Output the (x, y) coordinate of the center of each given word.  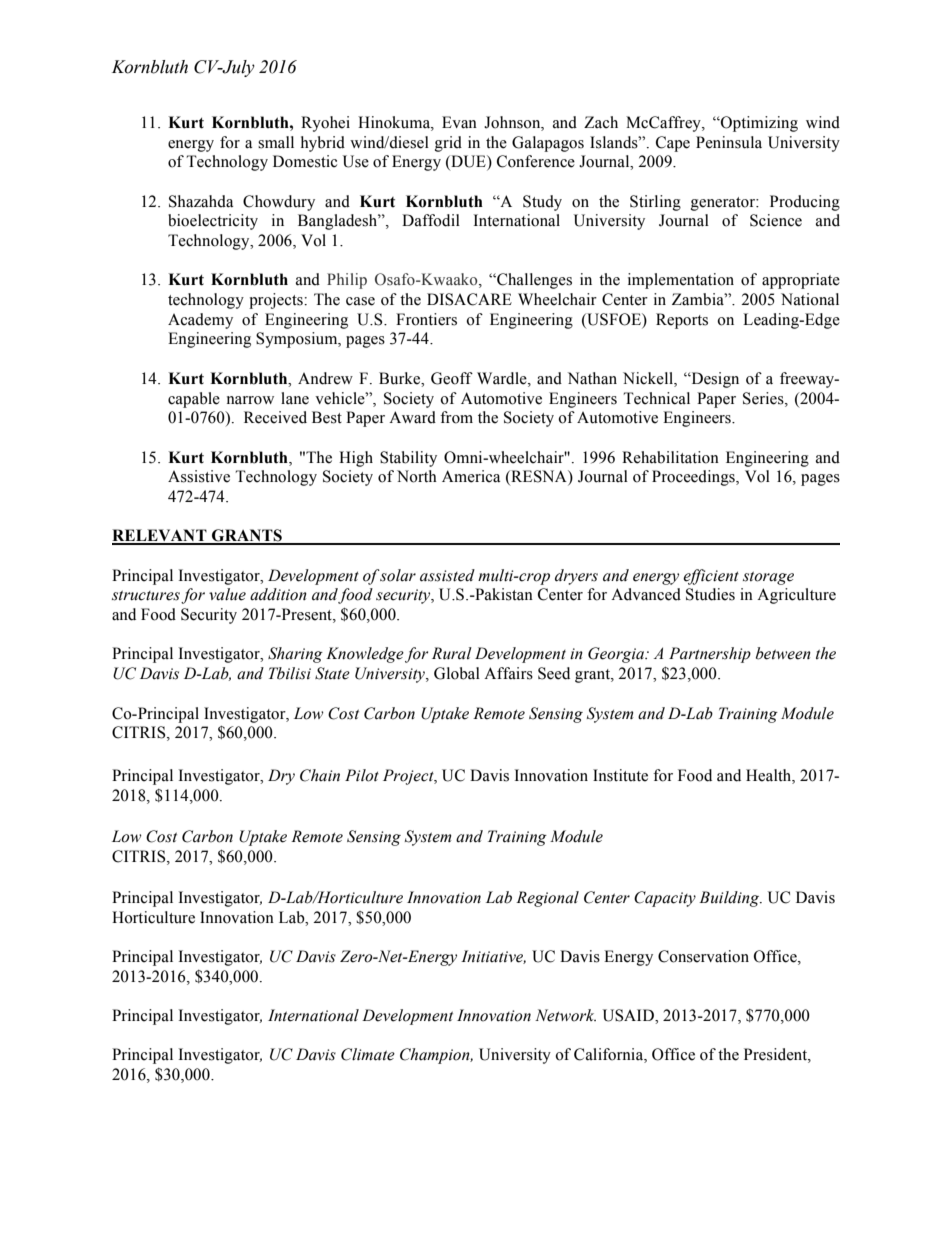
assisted (447, 575)
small (276, 142)
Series (764, 398)
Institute (620, 775)
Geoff (452, 378)
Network (565, 1015)
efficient (711, 577)
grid (448, 144)
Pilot (362, 775)
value (227, 594)
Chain (320, 775)
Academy (200, 321)
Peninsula (729, 142)
